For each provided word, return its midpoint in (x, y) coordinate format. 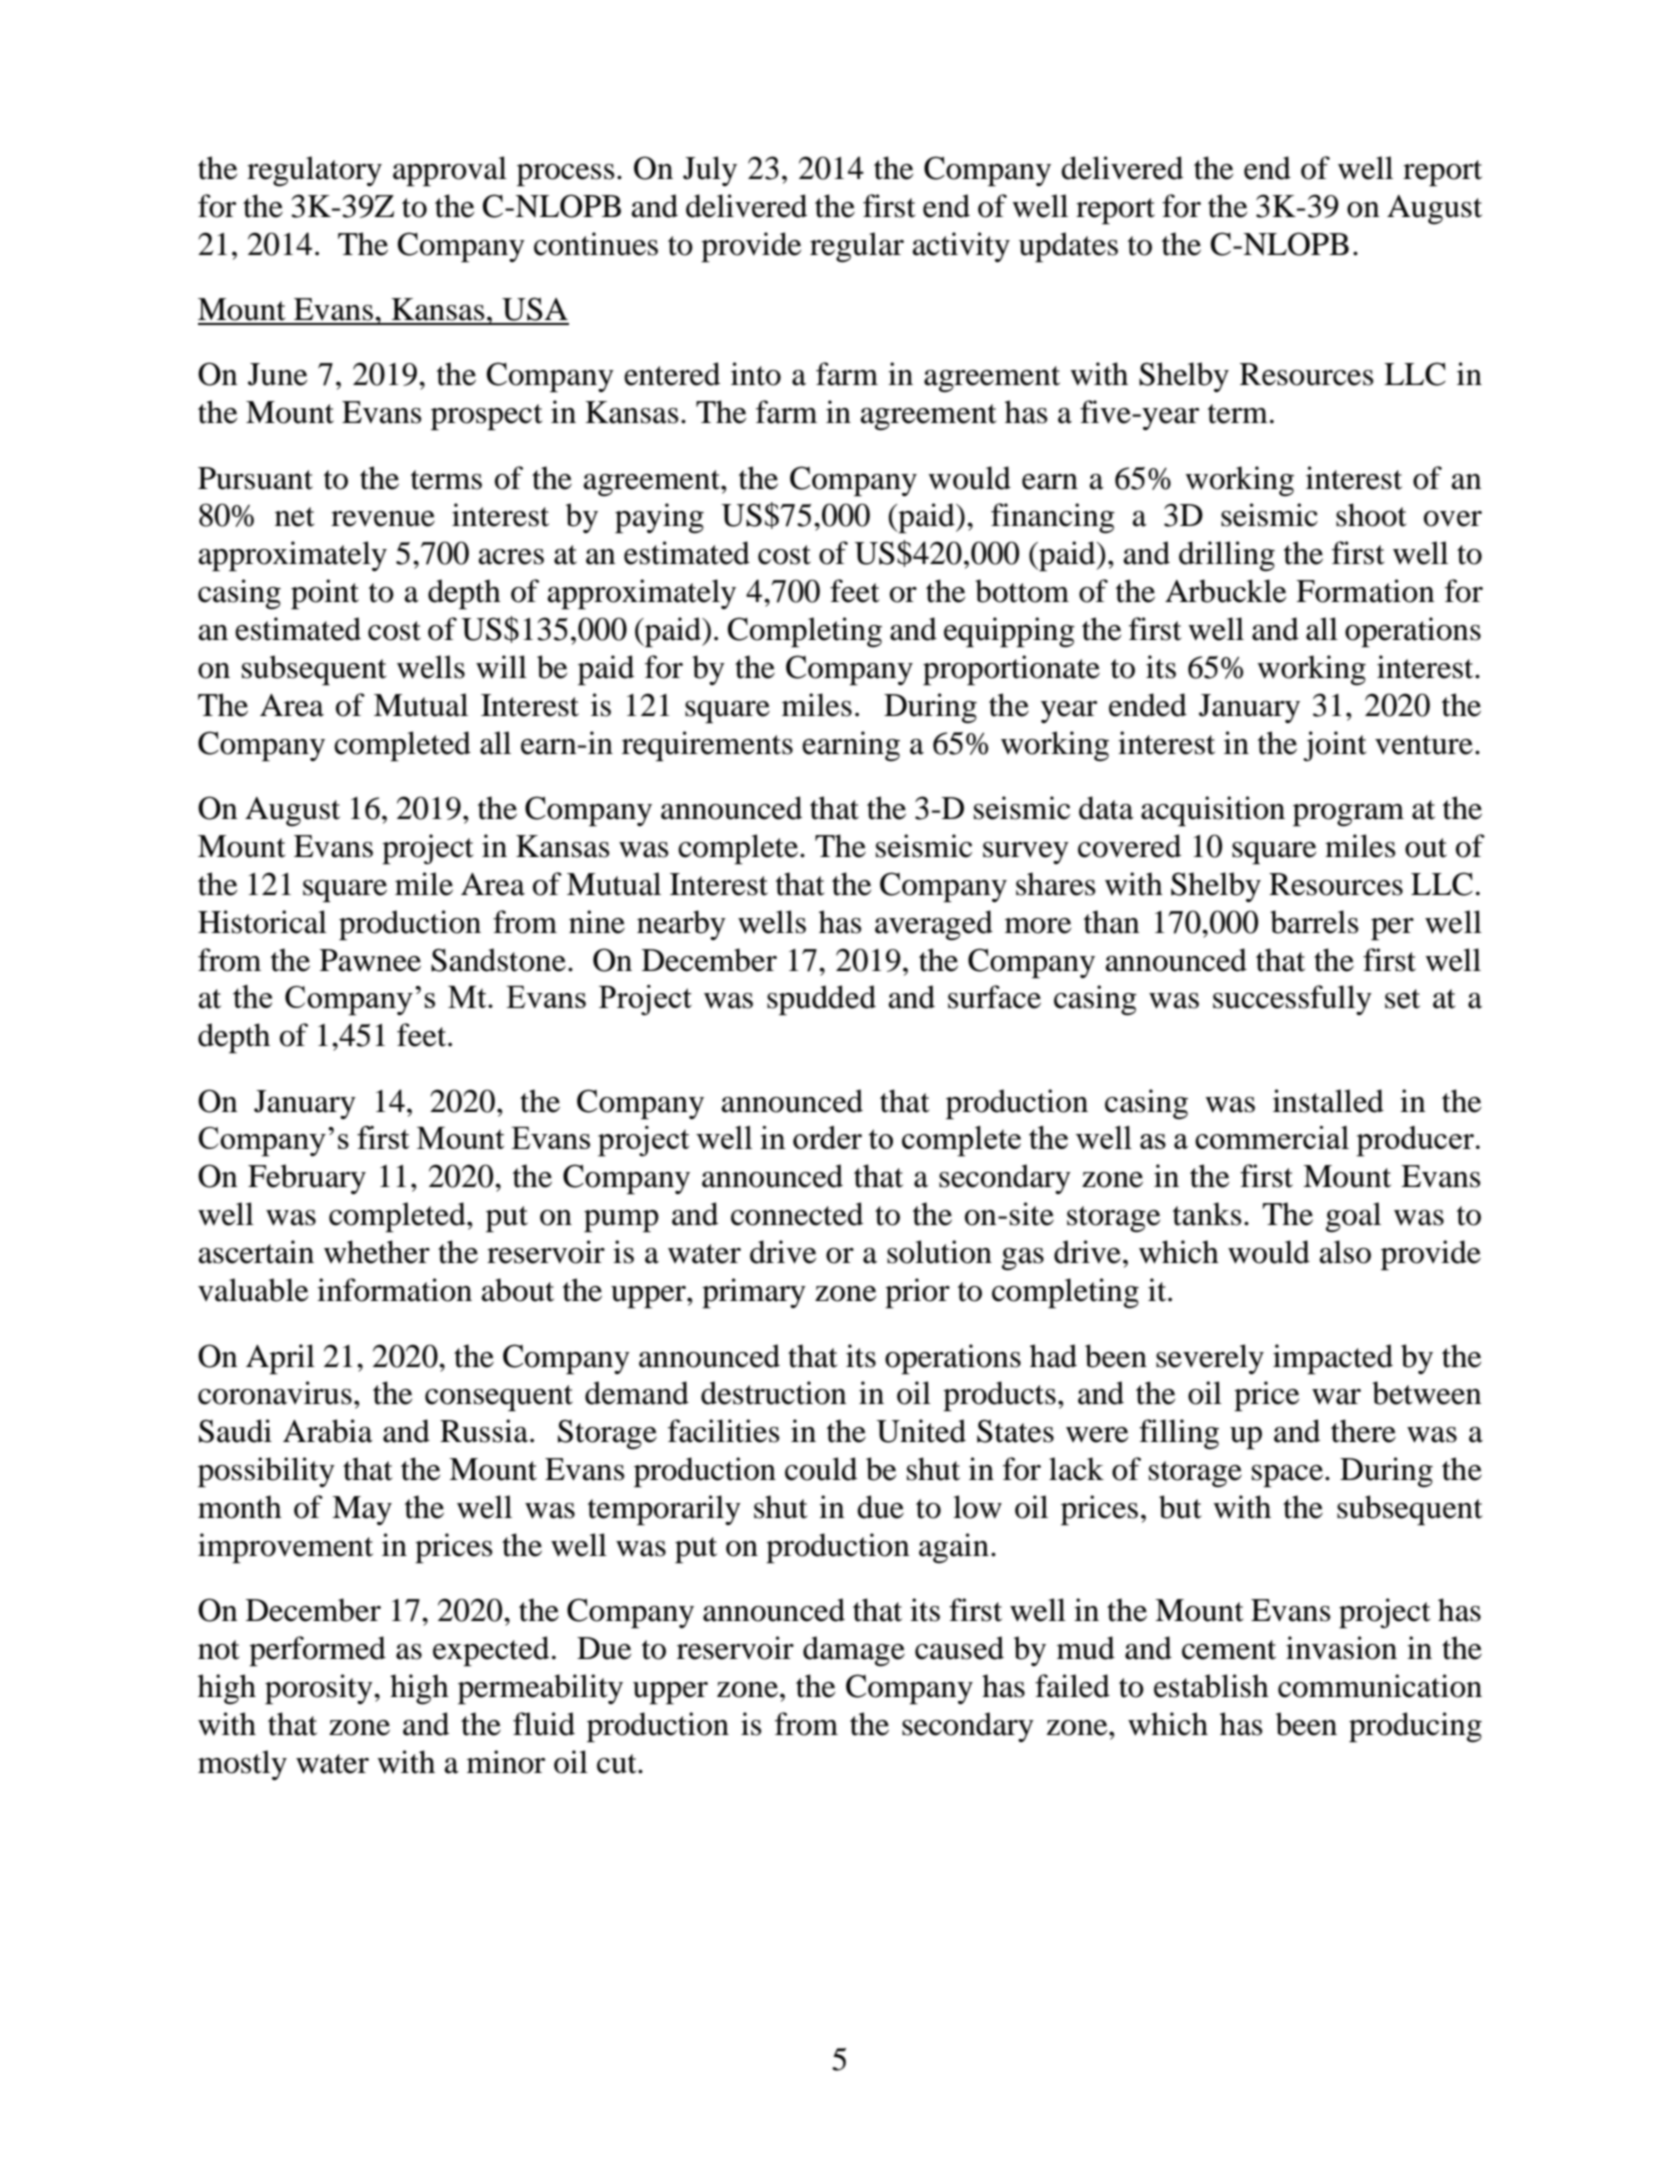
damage (854, 1651)
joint (1335, 746)
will (501, 667)
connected (797, 1214)
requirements (707, 746)
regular (857, 247)
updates (1068, 247)
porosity (320, 1689)
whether (377, 1252)
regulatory (314, 171)
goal (1353, 1217)
